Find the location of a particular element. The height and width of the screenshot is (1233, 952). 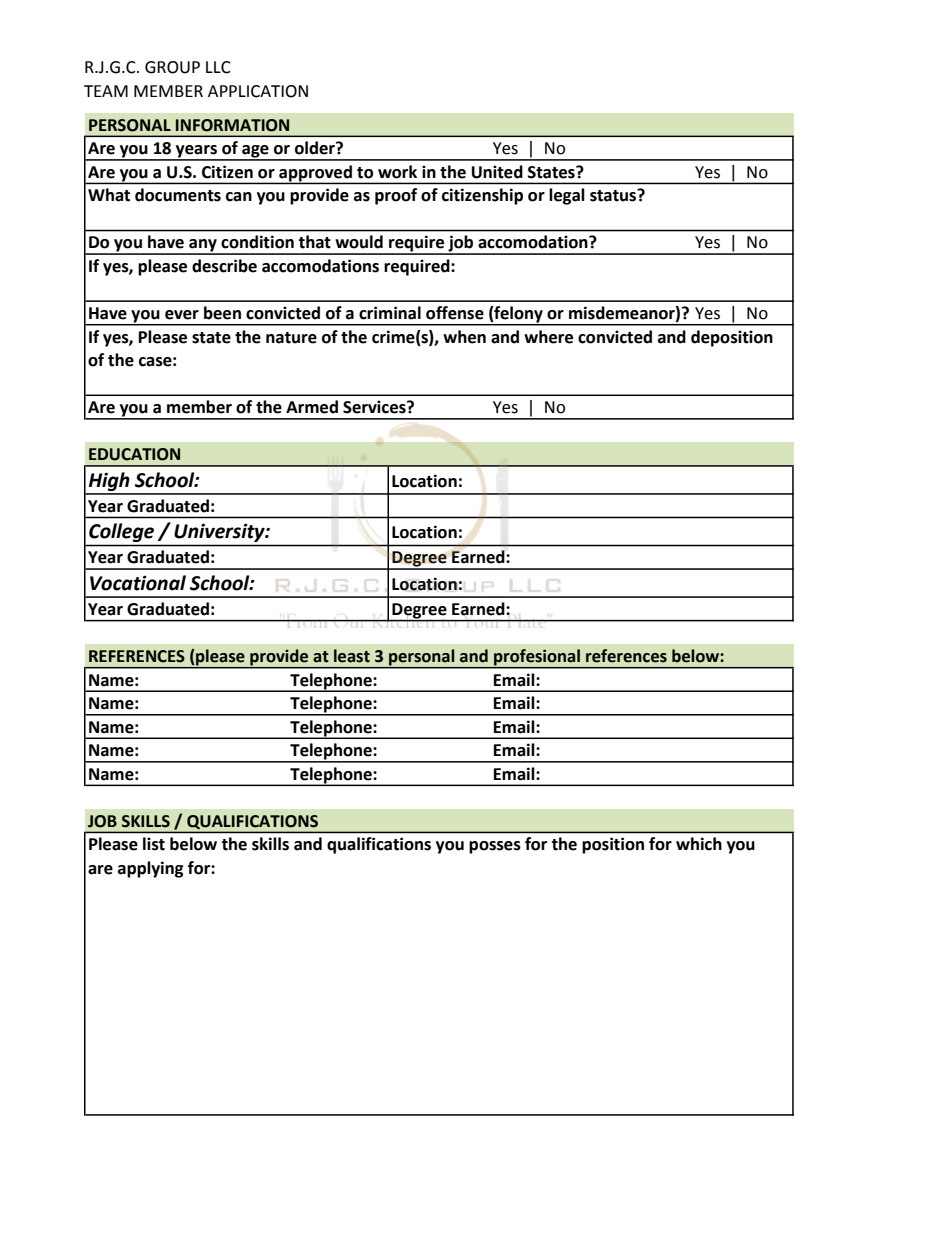

GROUP is located at coordinates (172, 67).
